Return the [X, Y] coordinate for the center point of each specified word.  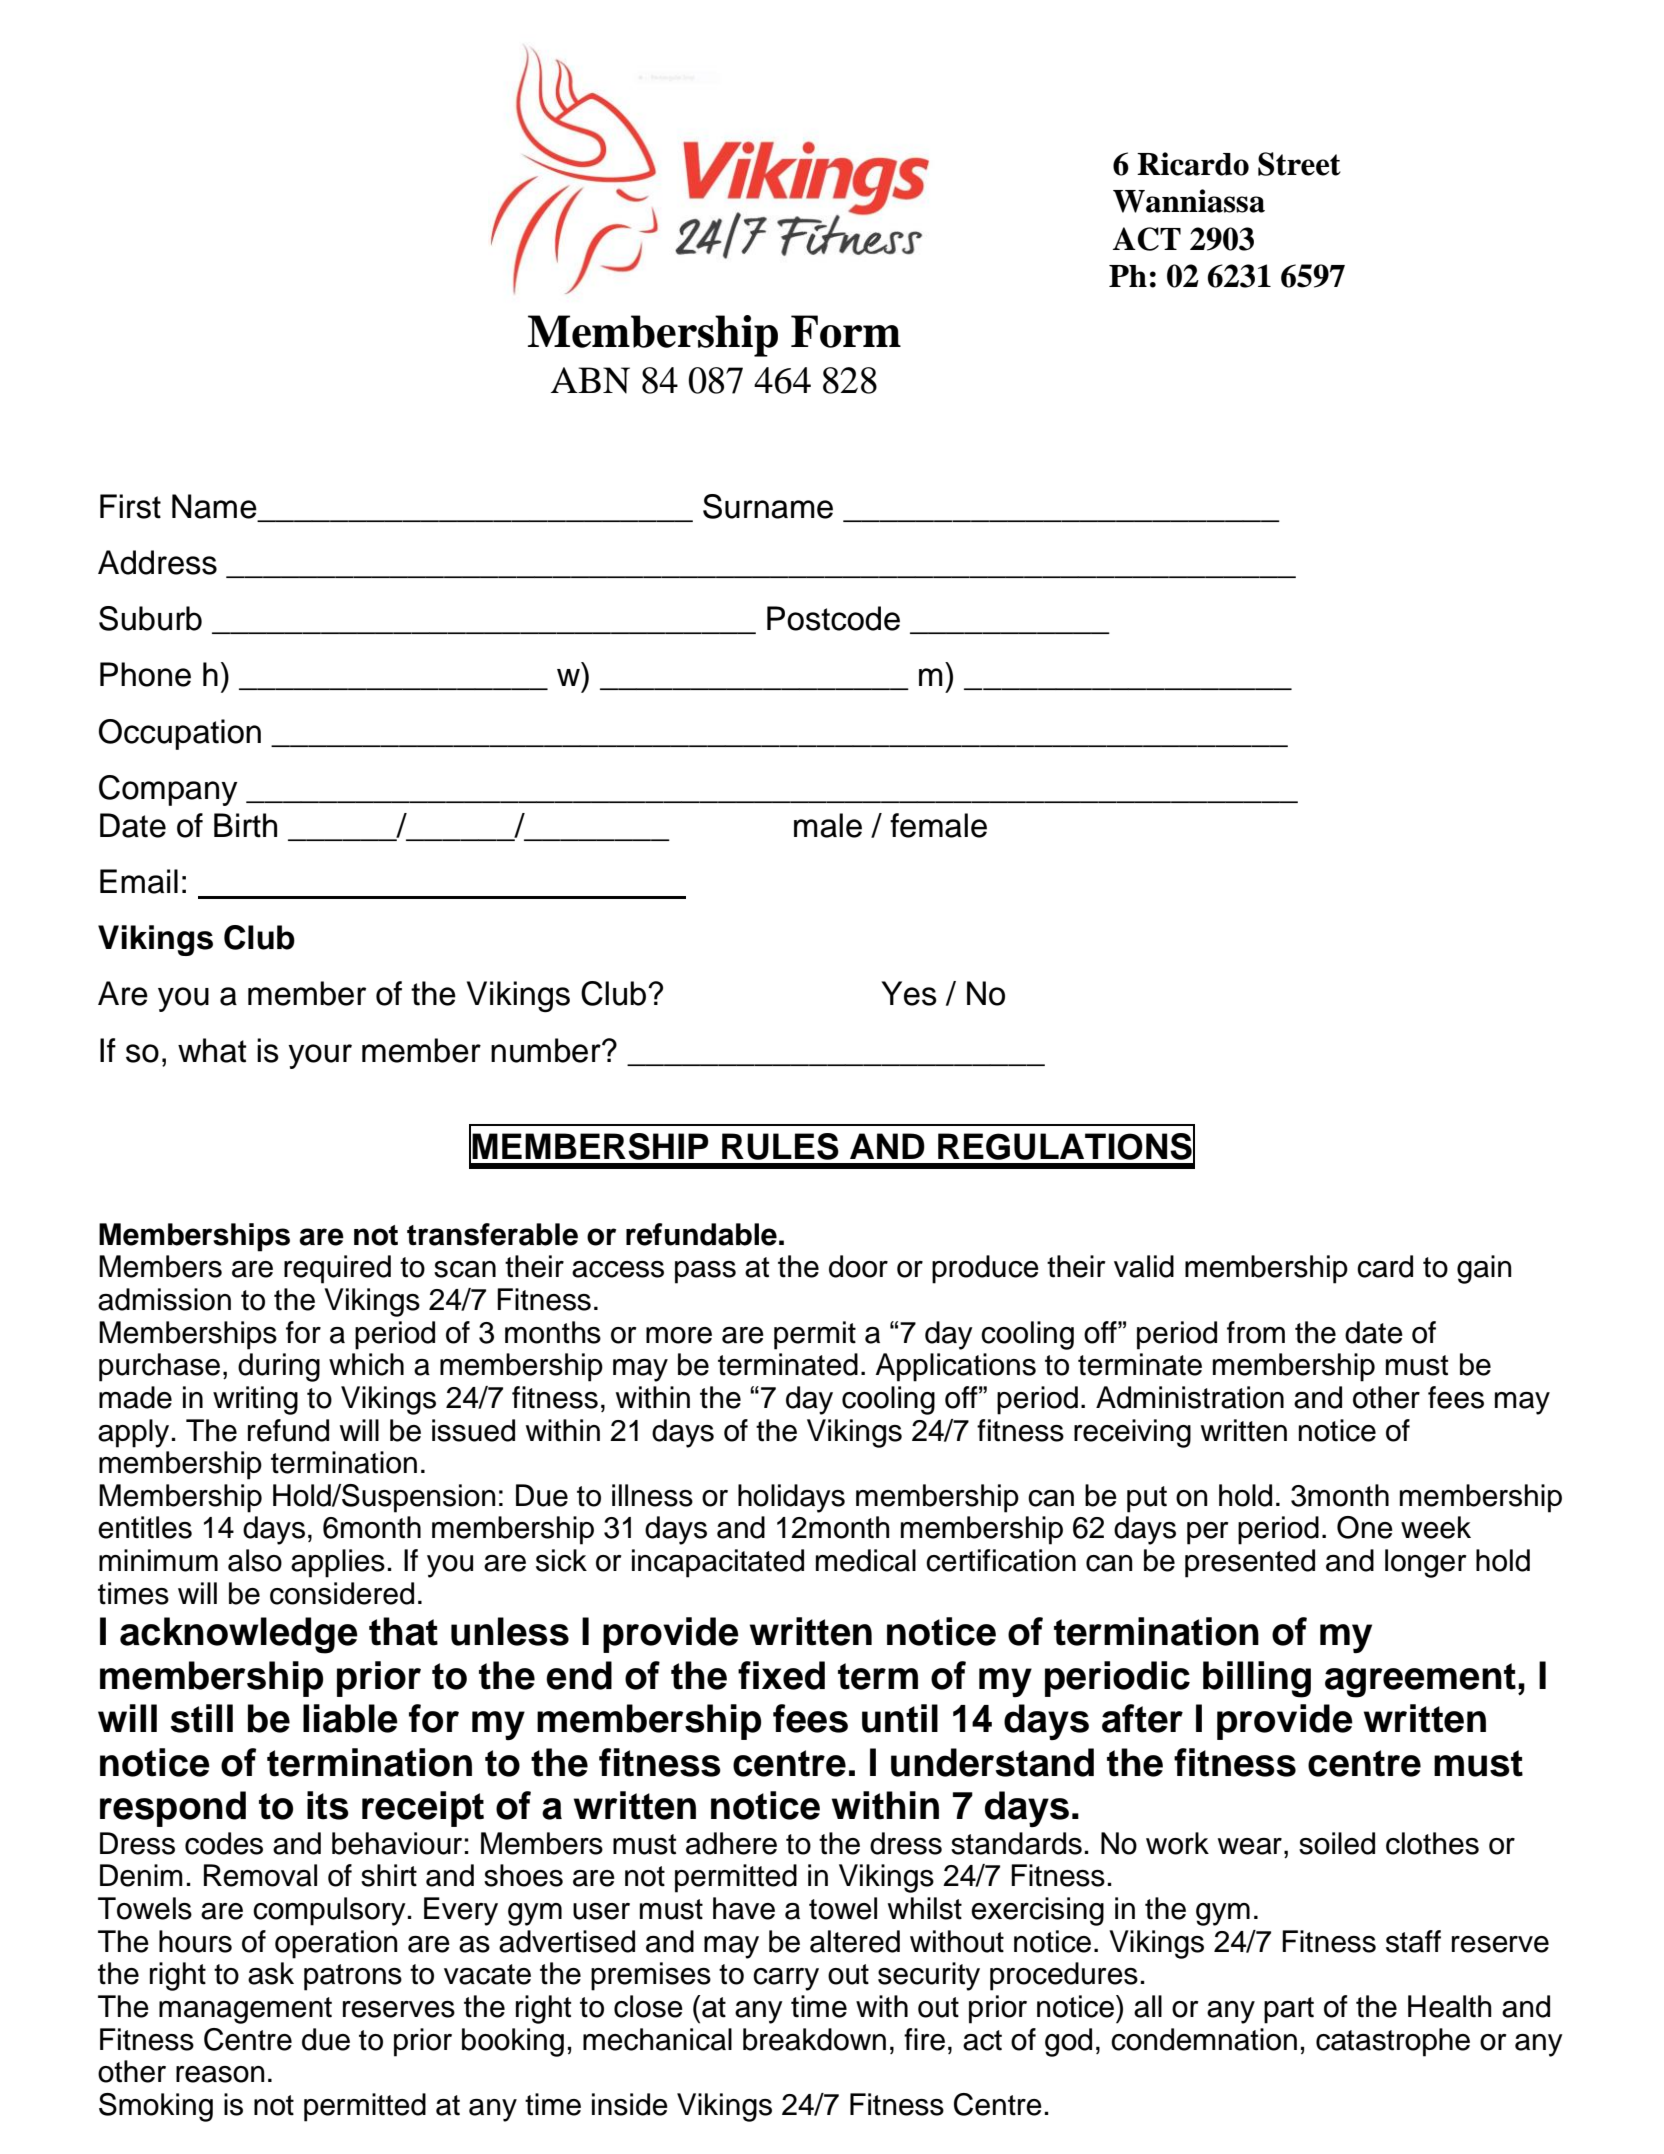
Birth [245, 825]
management [245, 2010]
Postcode [833, 618]
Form [846, 331]
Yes [909, 993]
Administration [1190, 1397]
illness [652, 1495]
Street [1299, 164]
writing [255, 1400]
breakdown [814, 2039]
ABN [590, 380]
